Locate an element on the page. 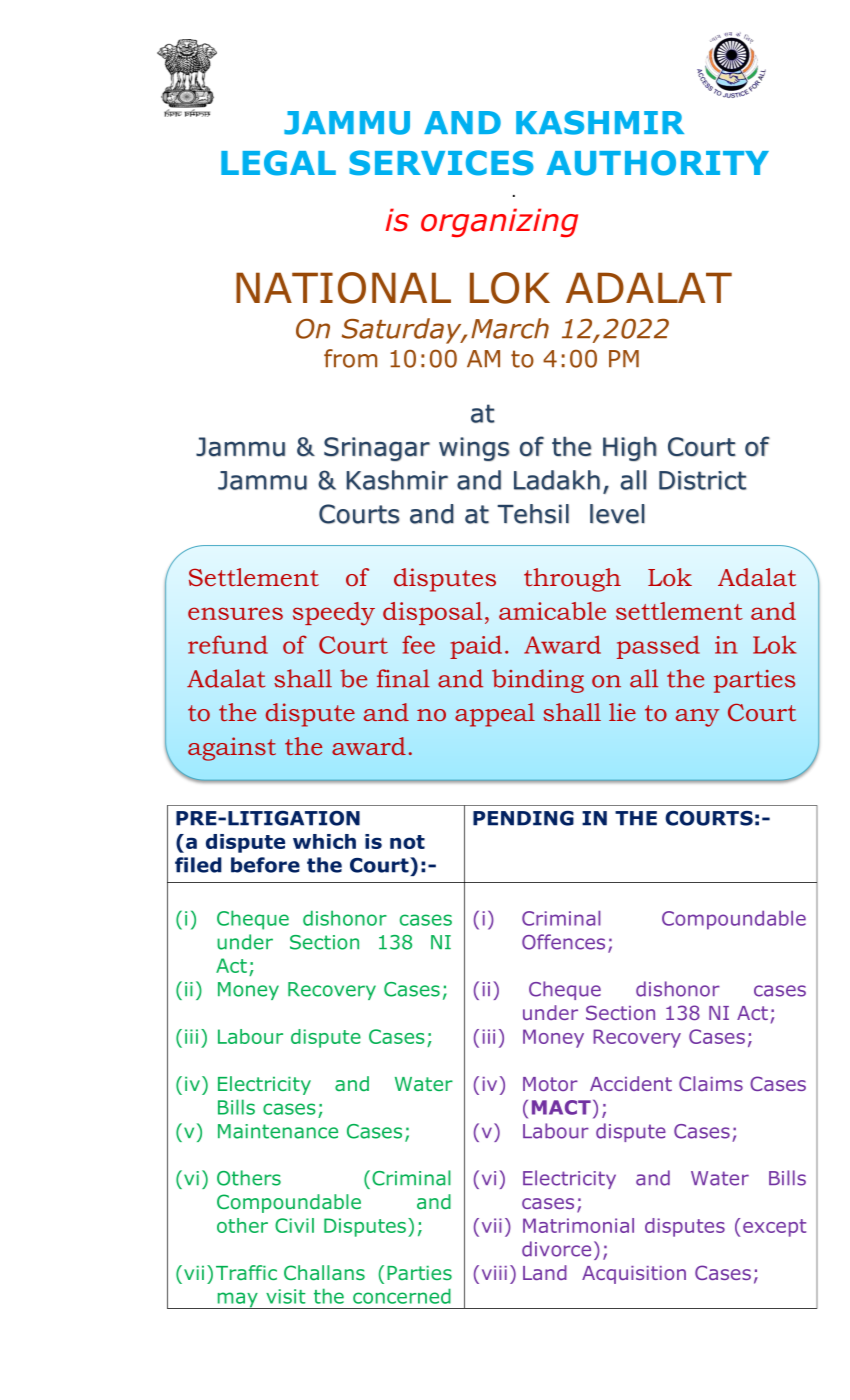 Image resolution: width=850 pixels, height=1400 pixels. AUTHORITY is located at coordinates (657, 163).
